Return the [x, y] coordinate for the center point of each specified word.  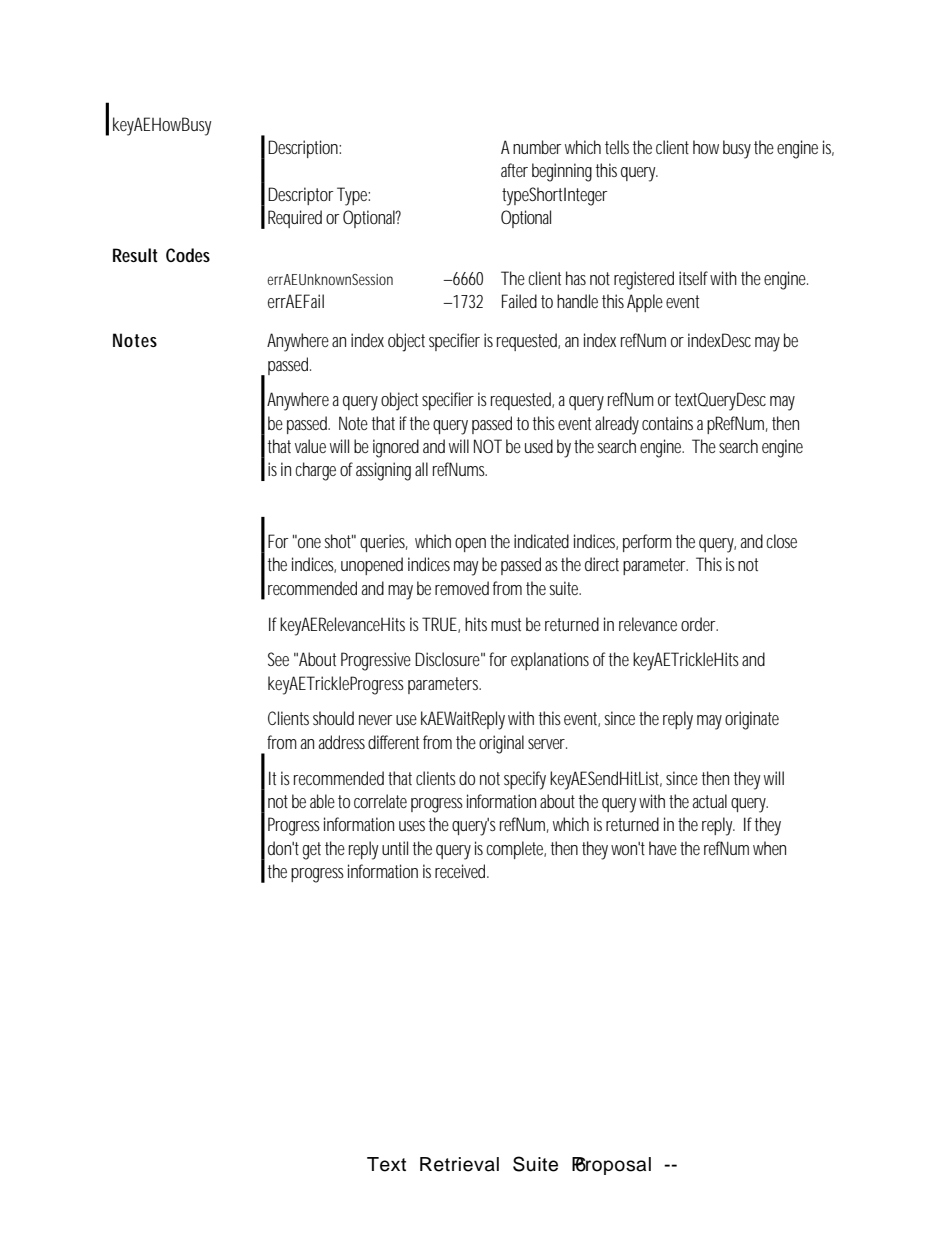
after [514, 170]
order [699, 624]
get [312, 851]
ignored [396, 448]
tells [617, 147]
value [310, 446]
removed [462, 588]
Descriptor [301, 196]
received [462, 871]
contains [667, 423]
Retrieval [459, 1164]
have [663, 848]
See [278, 659]
